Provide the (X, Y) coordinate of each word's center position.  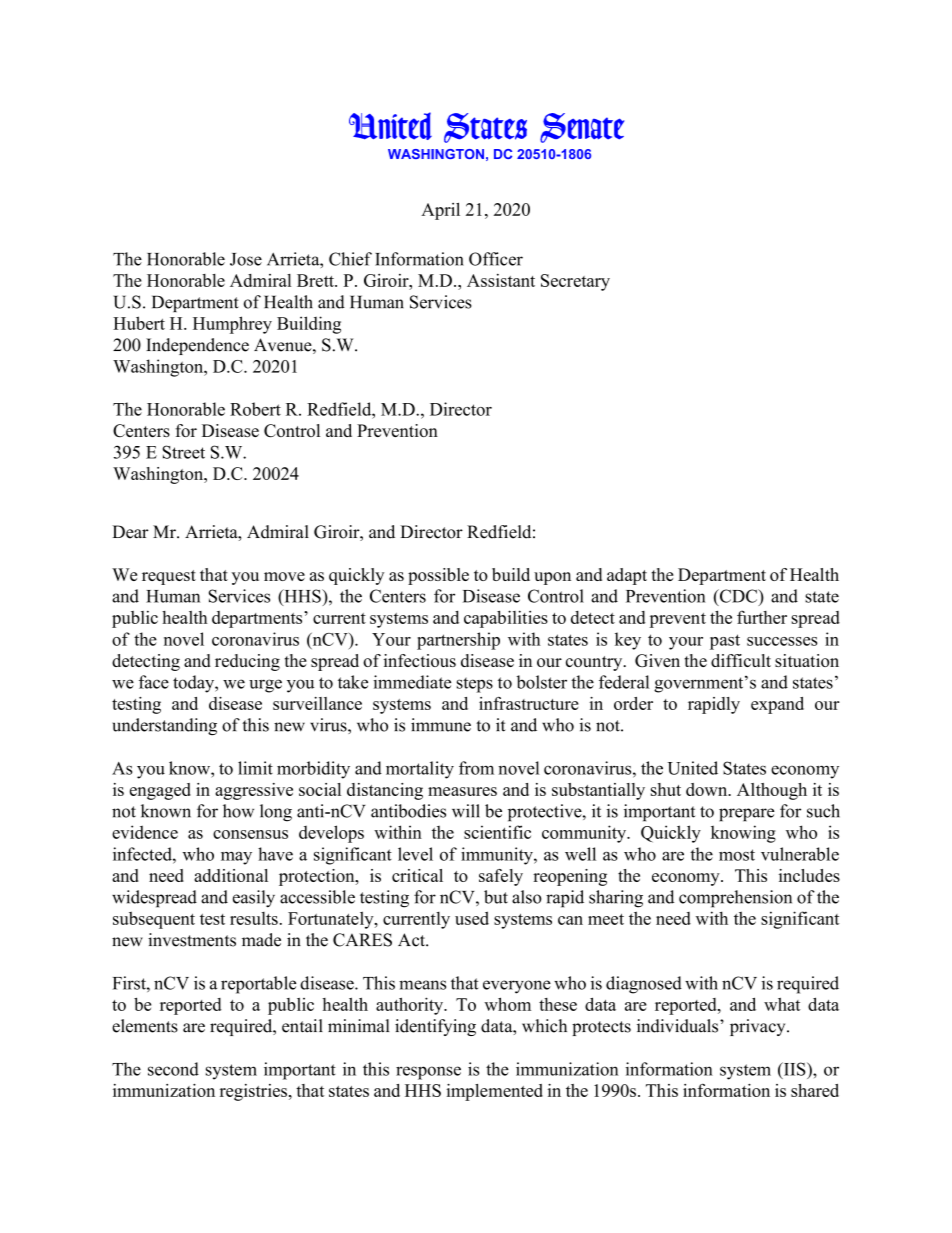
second (173, 1069)
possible (438, 576)
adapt (627, 576)
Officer (496, 259)
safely (501, 877)
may (236, 858)
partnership (458, 641)
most (737, 855)
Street (184, 452)
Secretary (575, 282)
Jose (246, 259)
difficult (741, 660)
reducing (247, 662)
